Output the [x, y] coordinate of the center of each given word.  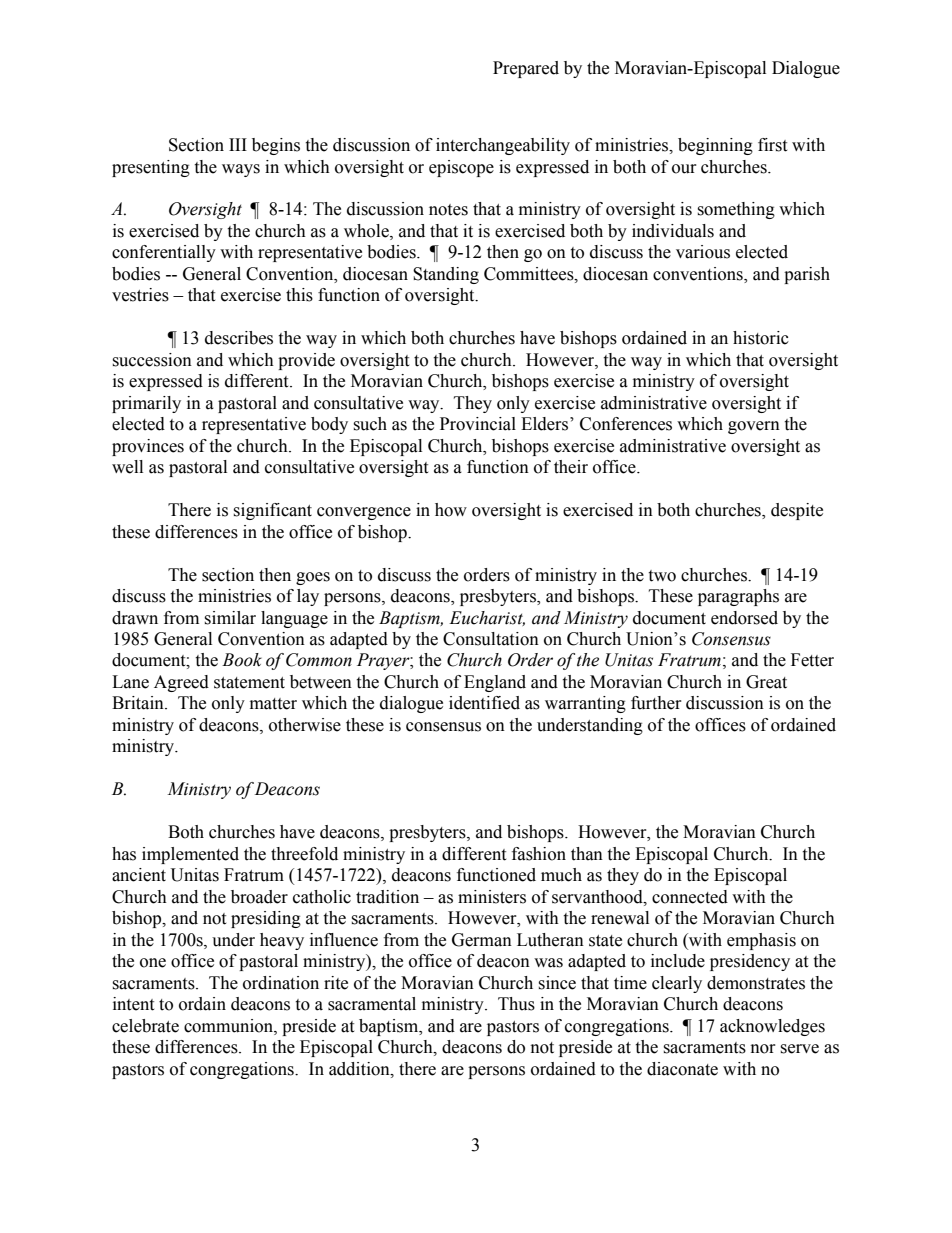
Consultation [491, 639]
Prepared [526, 69]
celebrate [145, 1026]
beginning [715, 146]
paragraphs [738, 597]
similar [230, 618]
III [238, 144]
